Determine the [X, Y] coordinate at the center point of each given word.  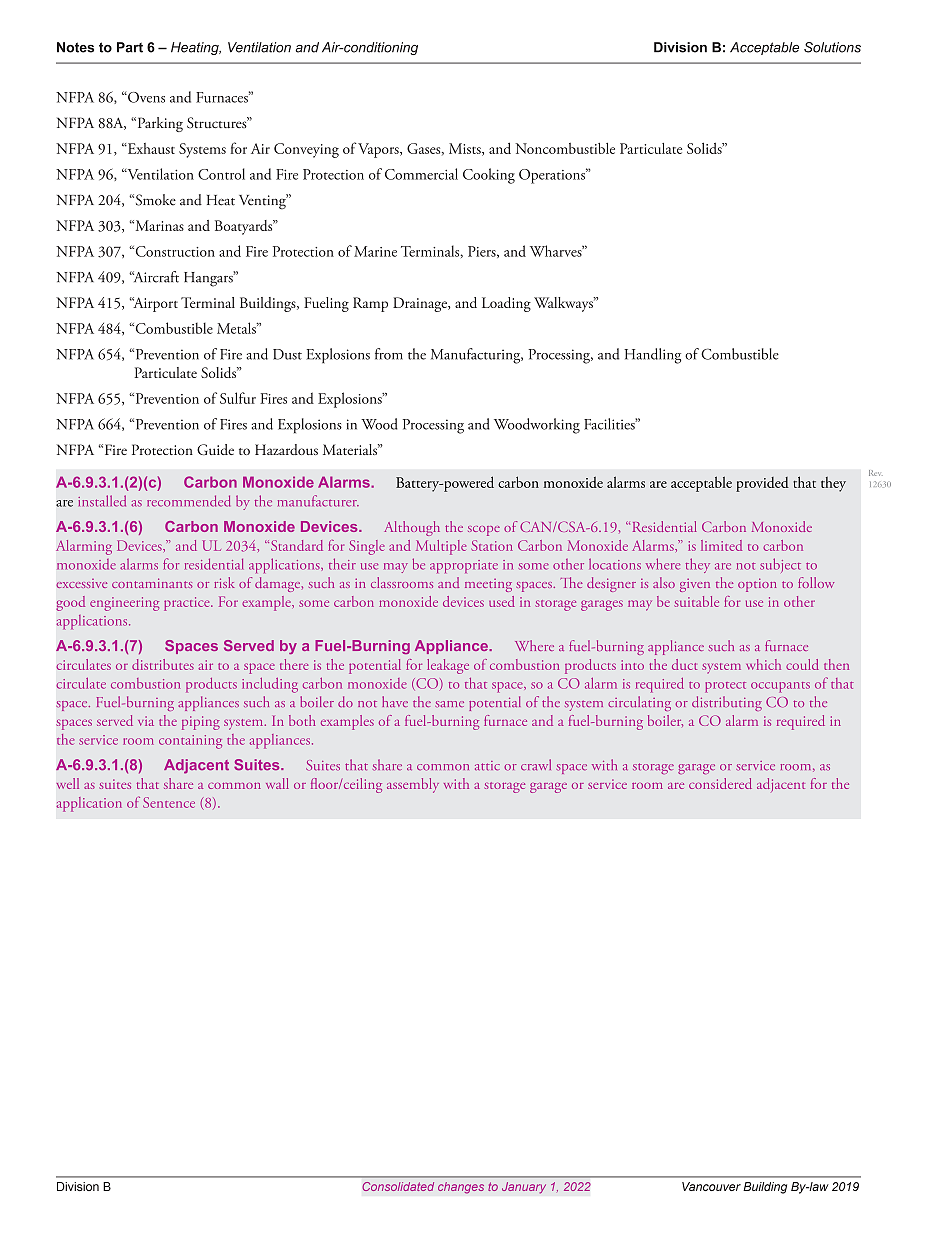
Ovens [145, 97]
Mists [466, 149]
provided [762, 484]
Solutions [832, 47]
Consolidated [398, 1186]
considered [720, 783]
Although [412, 528]
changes [461, 1188]
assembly [413, 785]
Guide [215, 449]
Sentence [169, 802]
